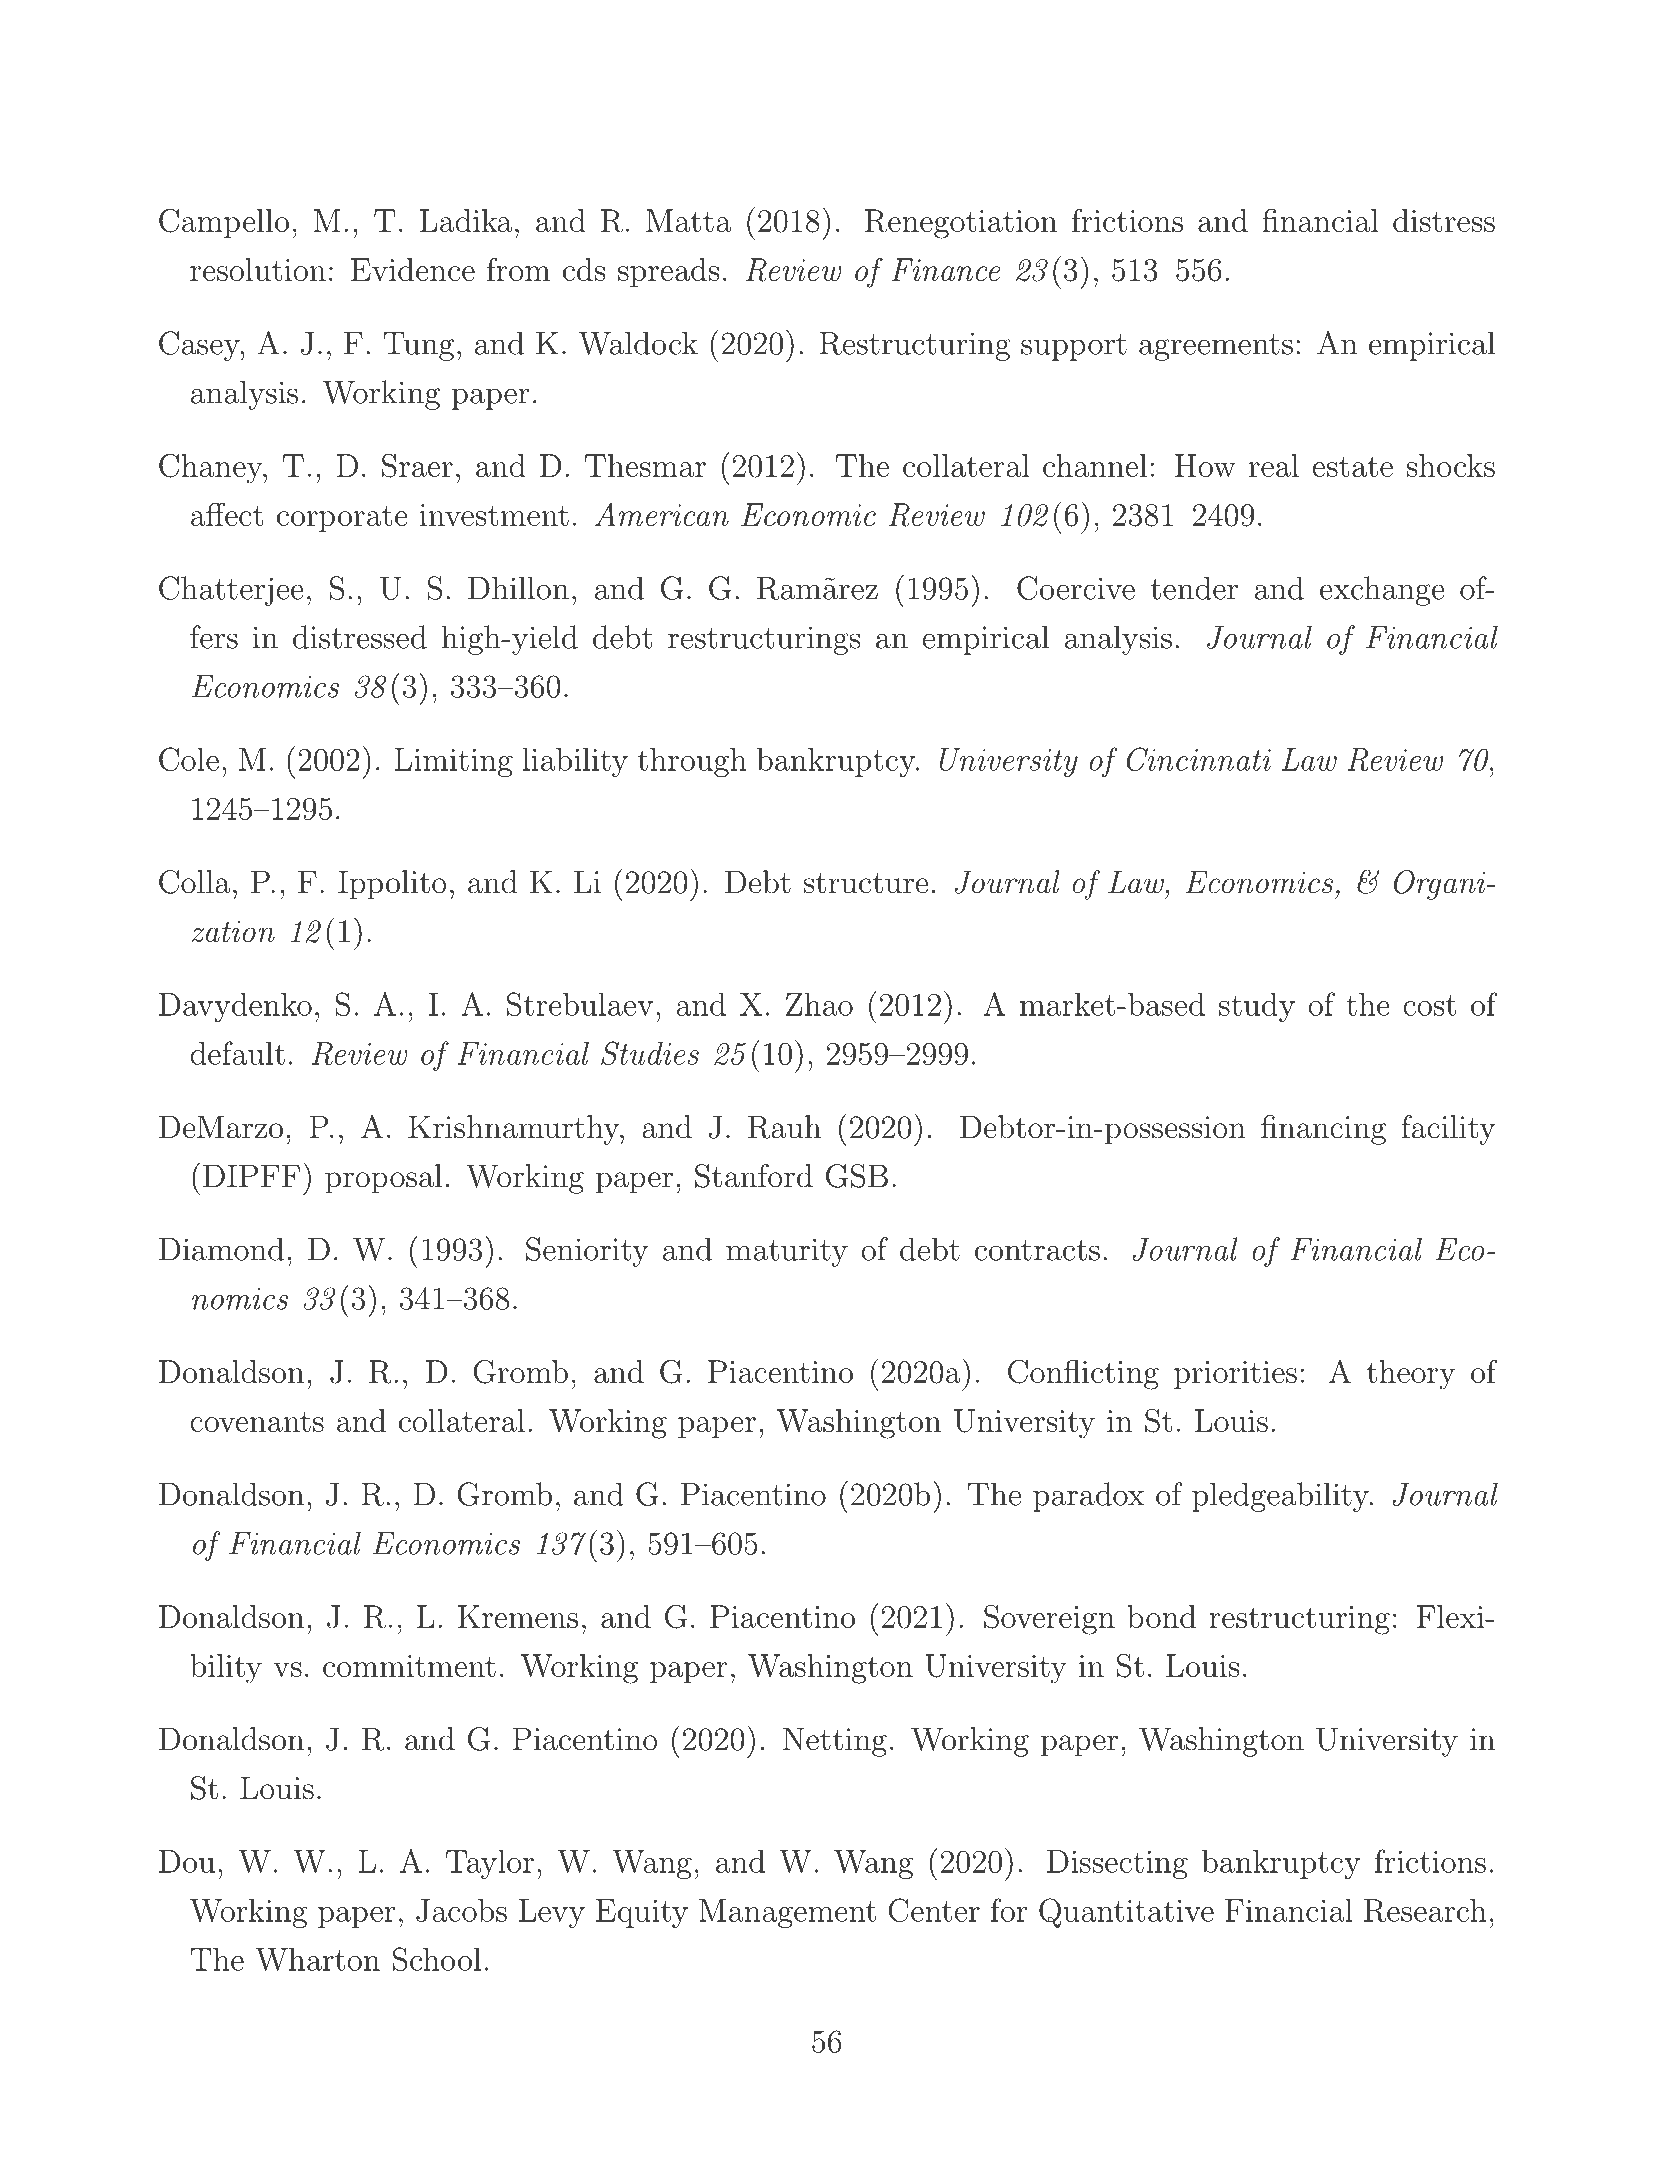  What do you see at coordinates (819, 1004) in the screenshot?
I see `Zhao` at bounding box center [819, 1004].
